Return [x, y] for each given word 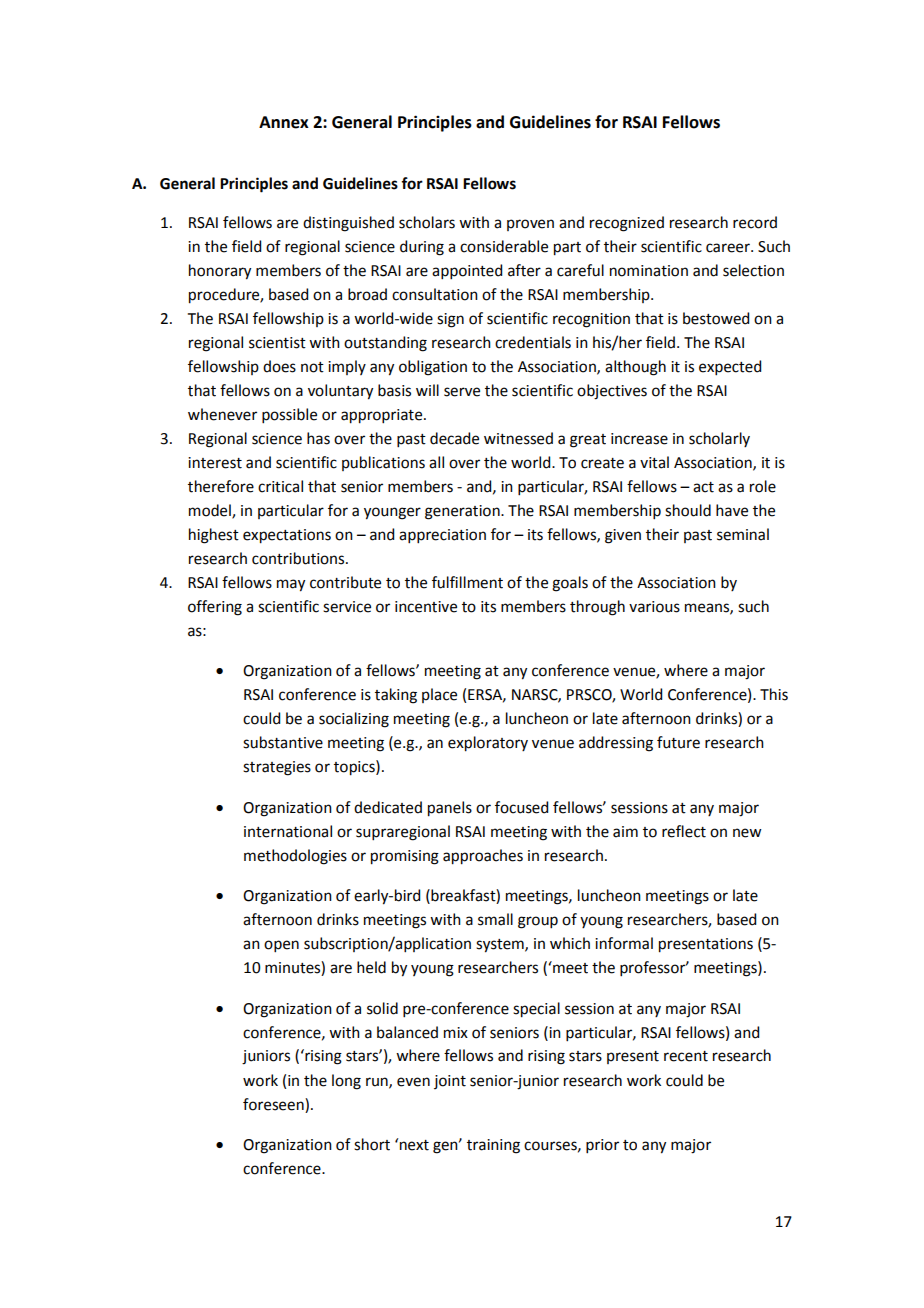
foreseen [274, 1104]
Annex [284, 122]
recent [686, 1056]
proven [530, 225]
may [291, 585]
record [755, 222]
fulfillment [467, 582]
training [493, 1146]
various [654, 607]
